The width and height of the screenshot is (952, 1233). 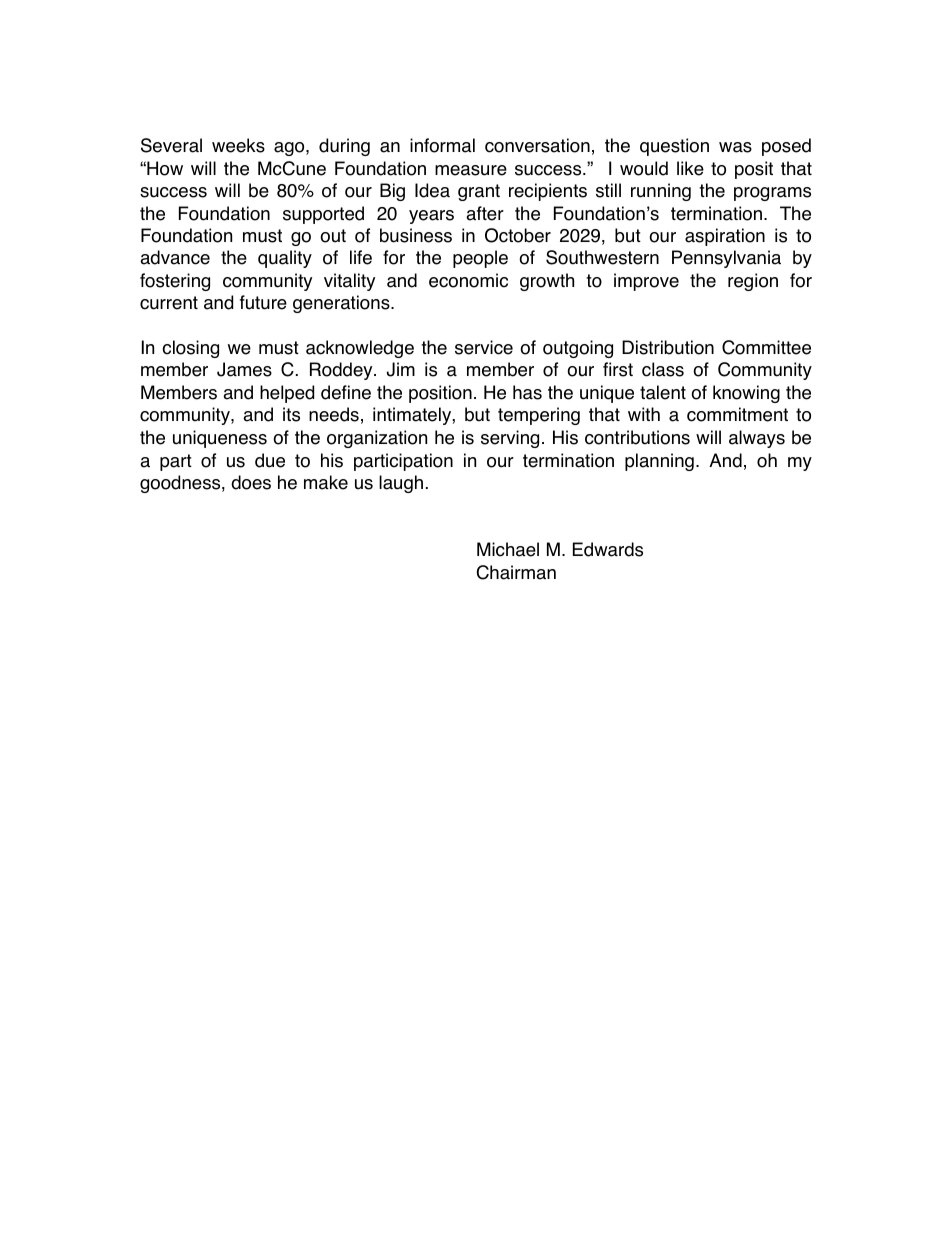 What do you see at coordinates (285, 259) in the screenshot?
I see `quality` at bounding box center [285, 259].
